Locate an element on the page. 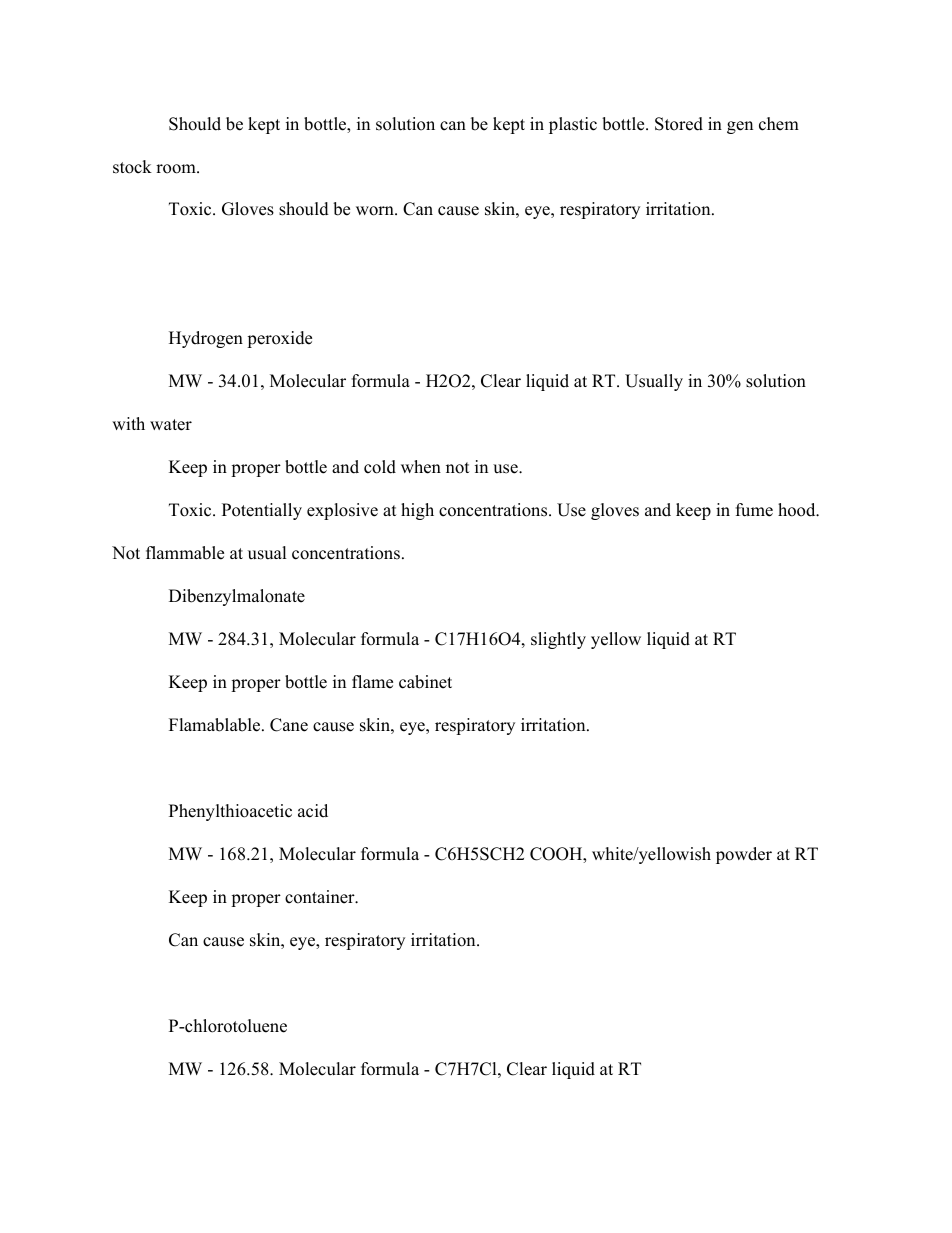 Image resolution: width=952 pixels, height=1233 pixels. room is located at coordinates (177, 169).
